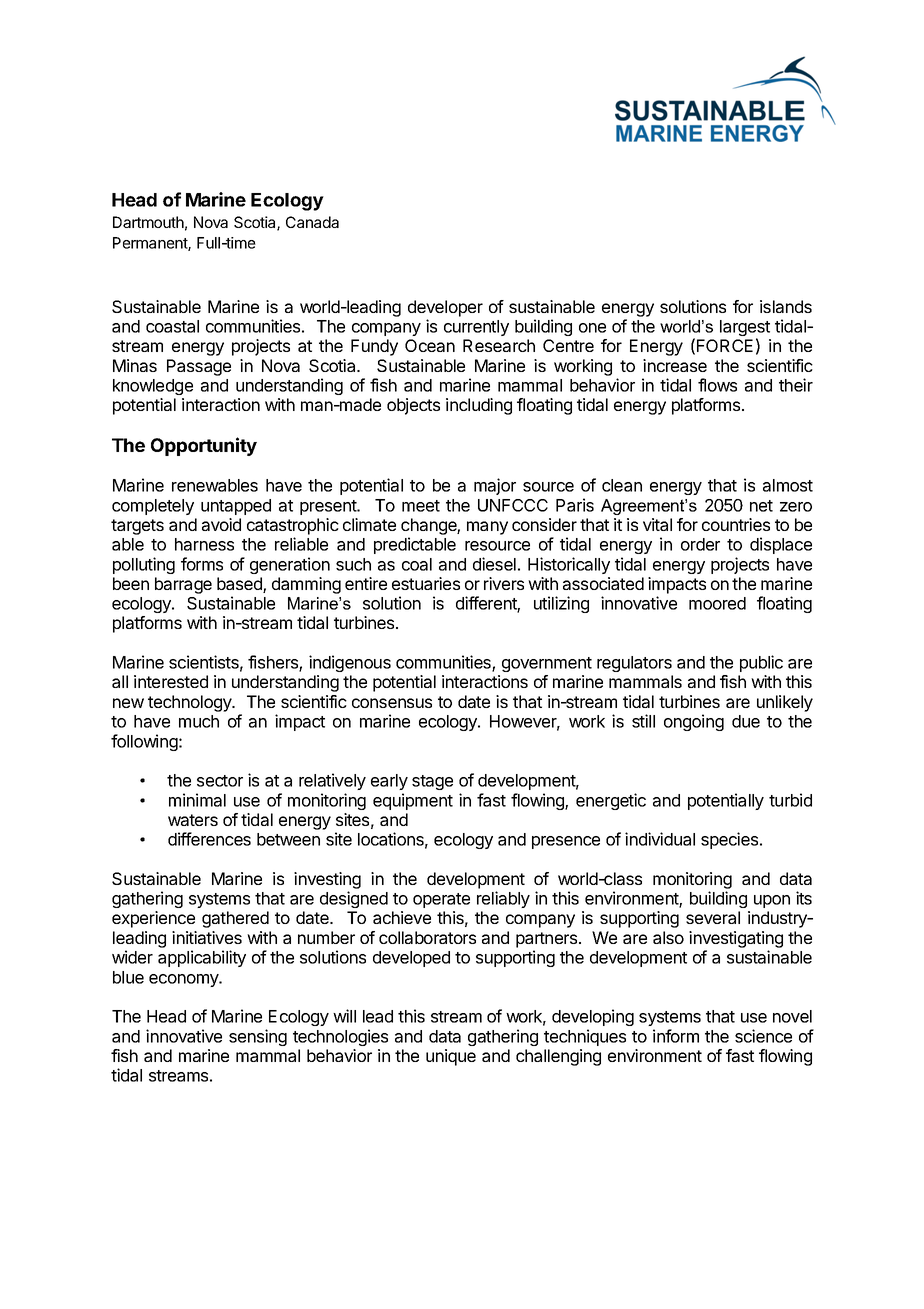 The height and width of the screenshot is (1309, 924). What do you see at coordinates (441, 900) in the screenshot?
I see `operate` at bounding box center [441, 900].
